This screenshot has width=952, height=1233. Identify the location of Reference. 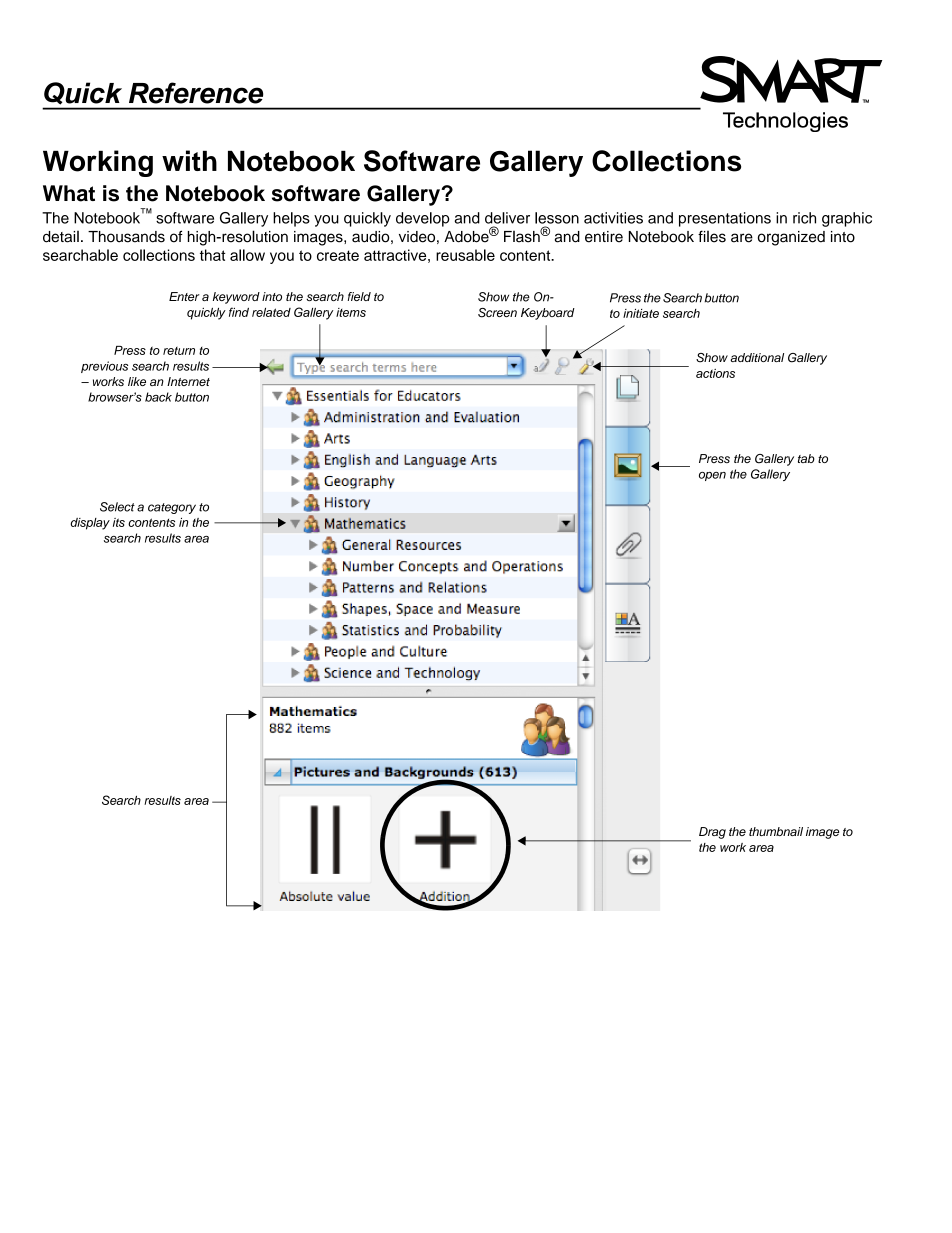
(196, 93).
